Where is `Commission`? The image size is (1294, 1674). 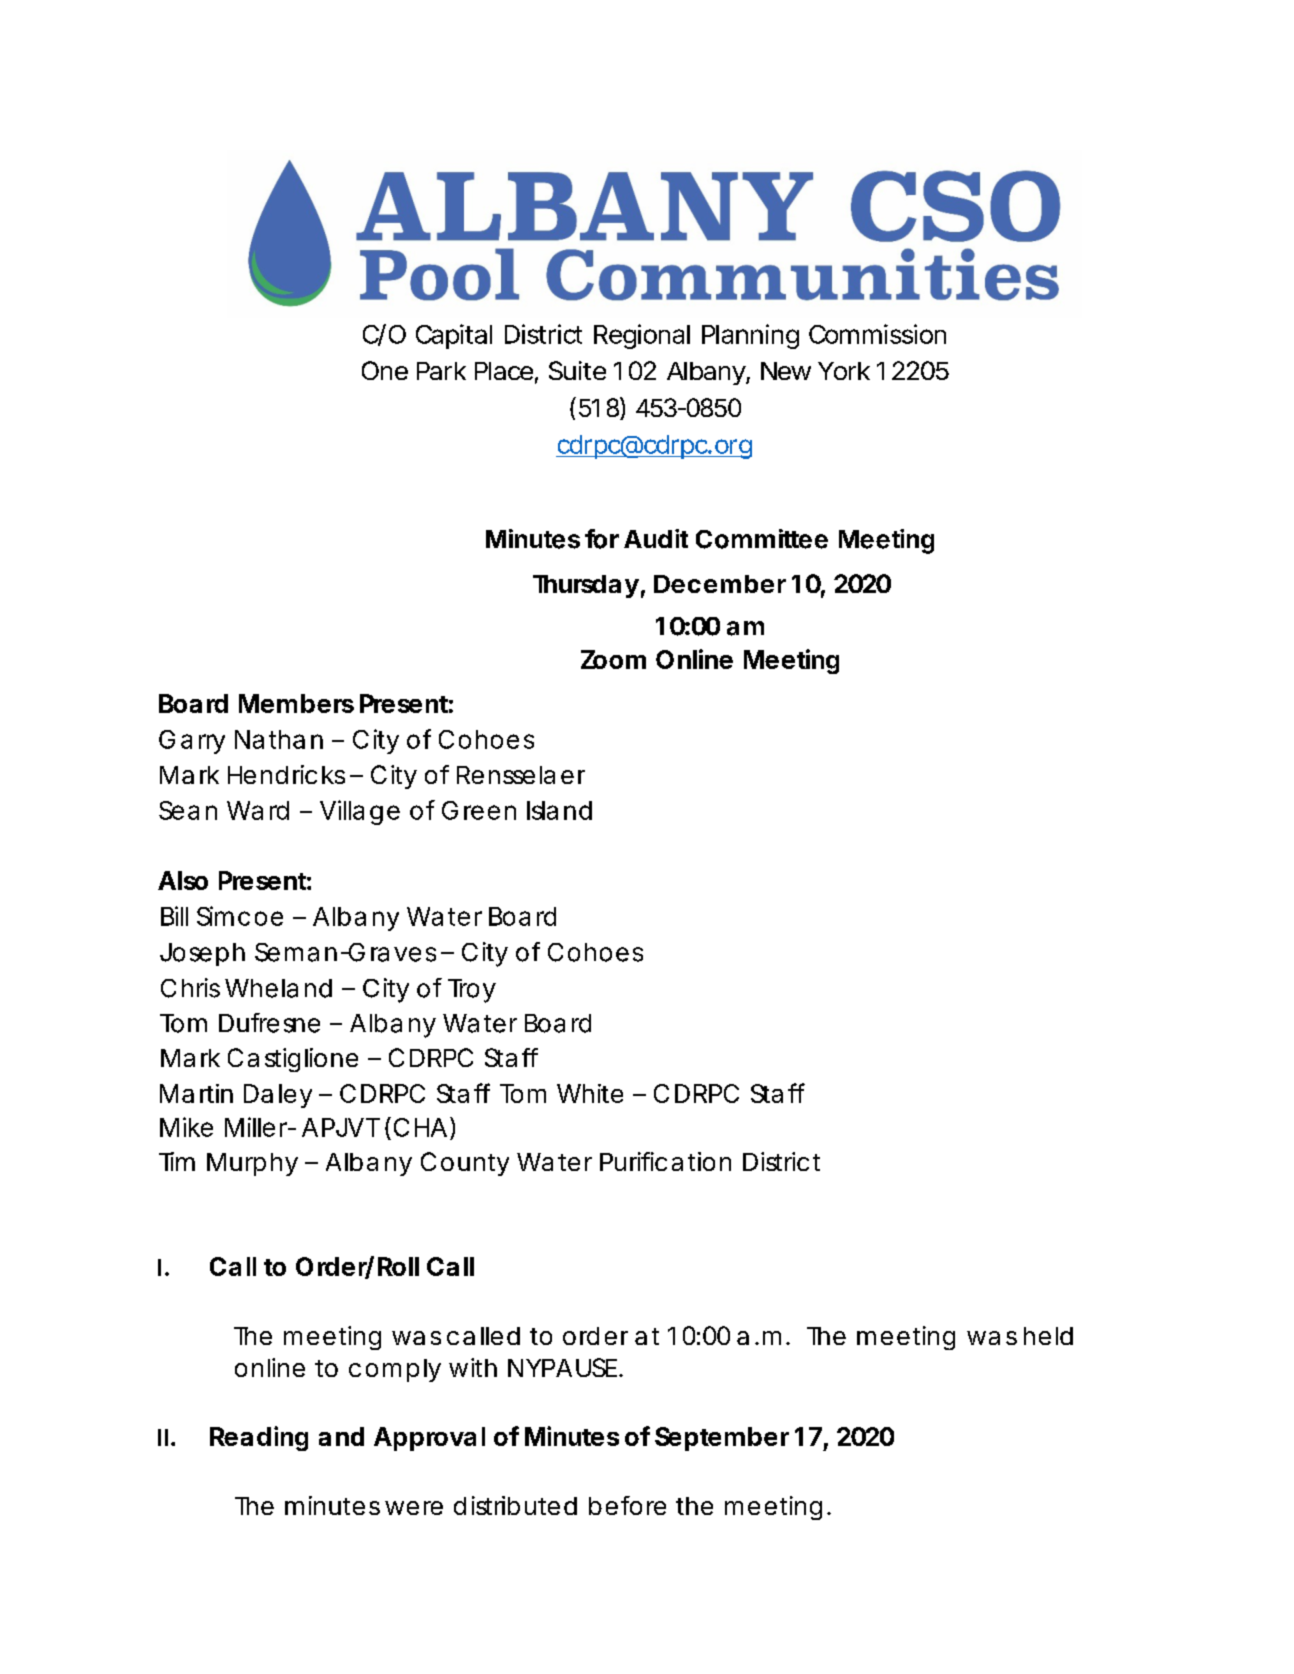 Commission is located at coordinates (877, 334).
